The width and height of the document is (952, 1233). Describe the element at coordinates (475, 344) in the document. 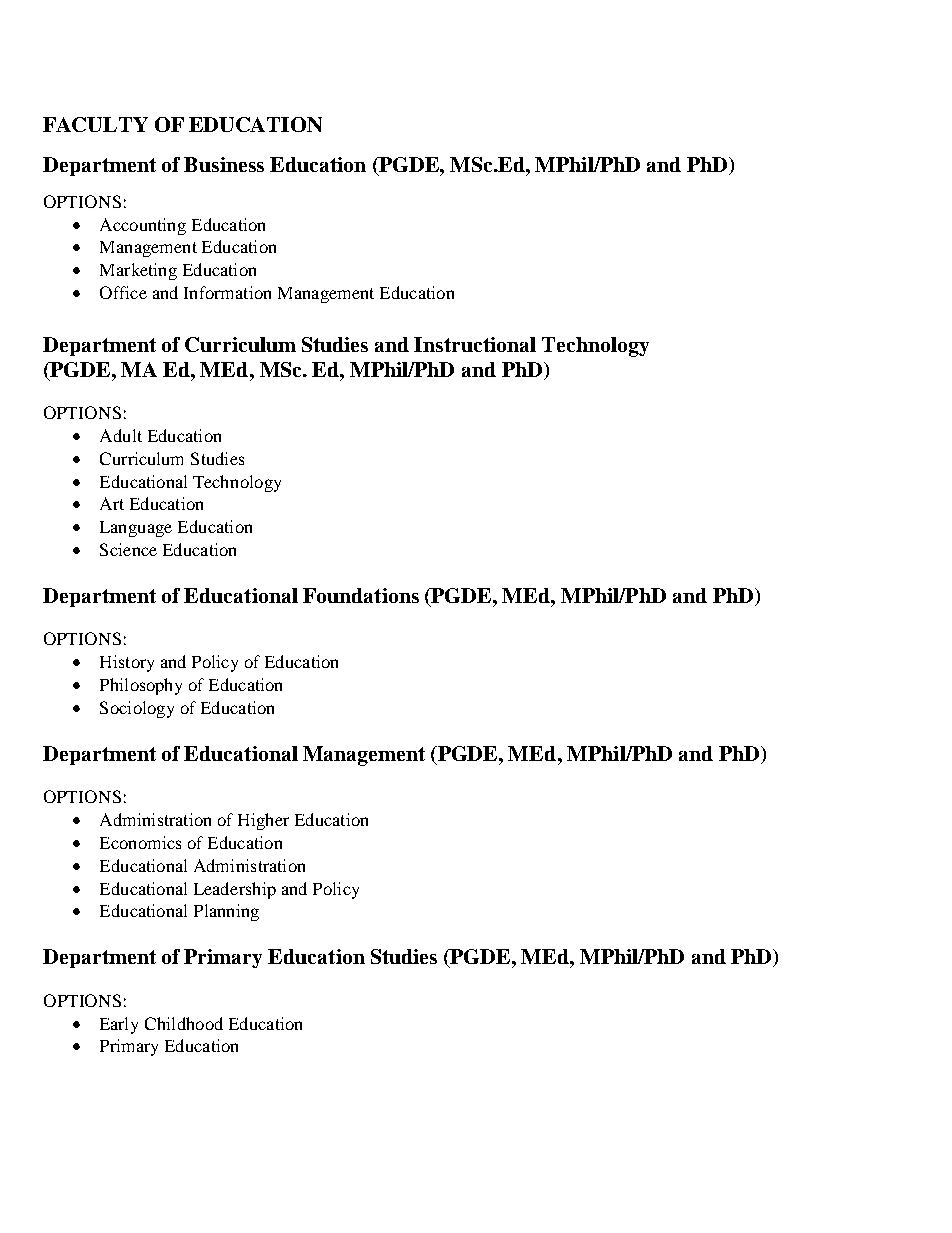

I see `Instructional` at that location.
